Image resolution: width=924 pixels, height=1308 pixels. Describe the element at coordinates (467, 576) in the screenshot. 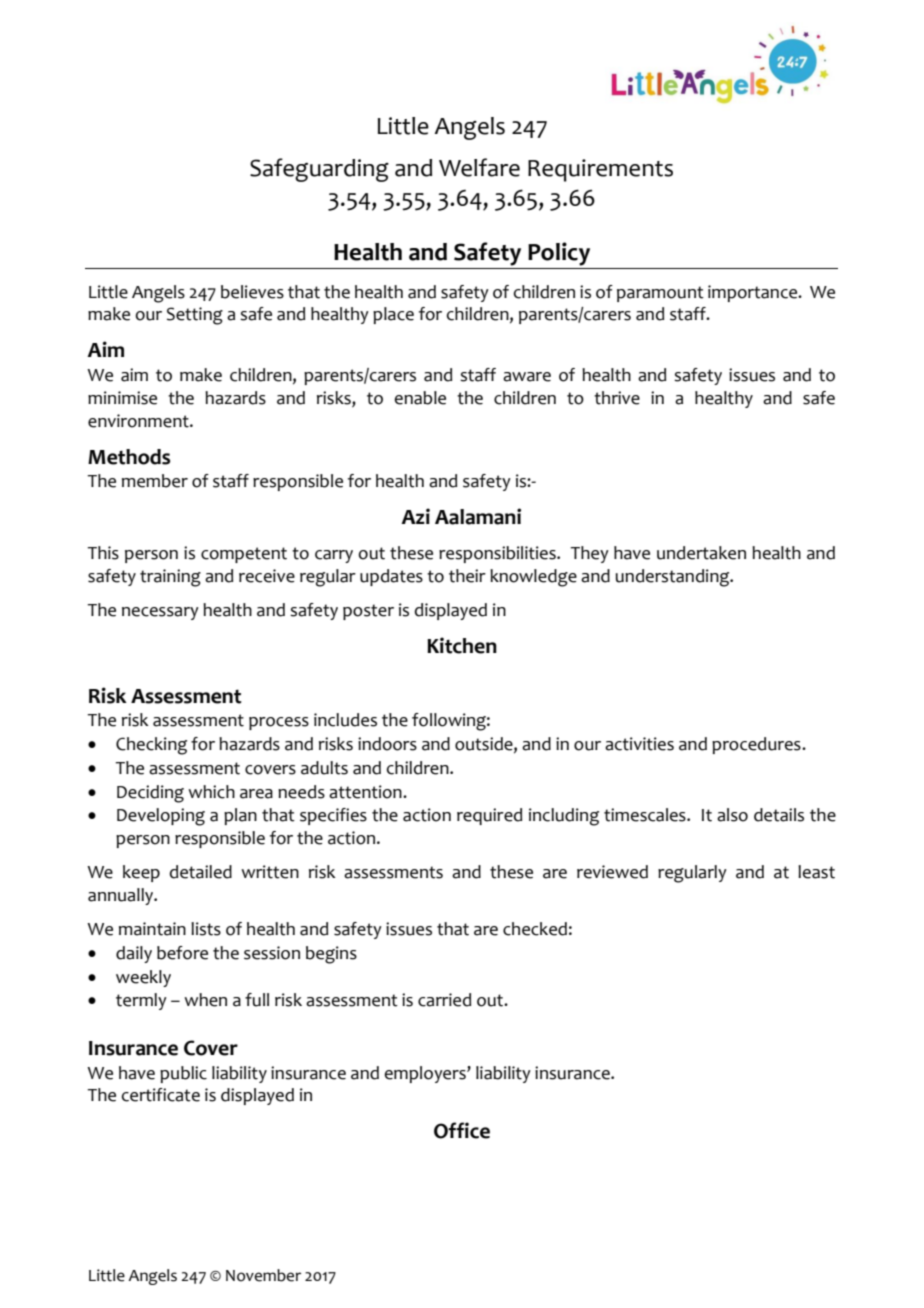

I see `their` at that location.
